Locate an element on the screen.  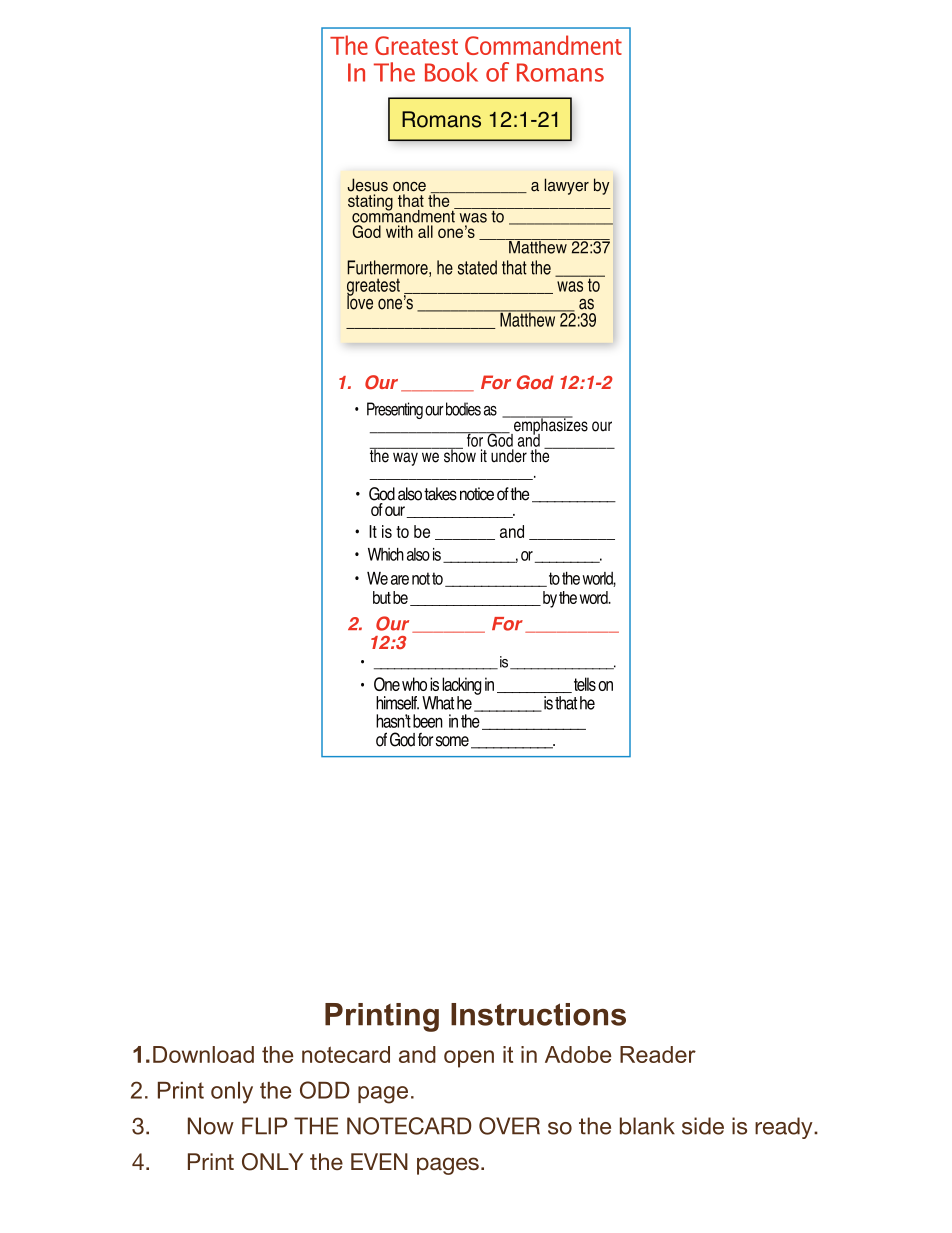
Jesus is located at coordinates (367, 185).
